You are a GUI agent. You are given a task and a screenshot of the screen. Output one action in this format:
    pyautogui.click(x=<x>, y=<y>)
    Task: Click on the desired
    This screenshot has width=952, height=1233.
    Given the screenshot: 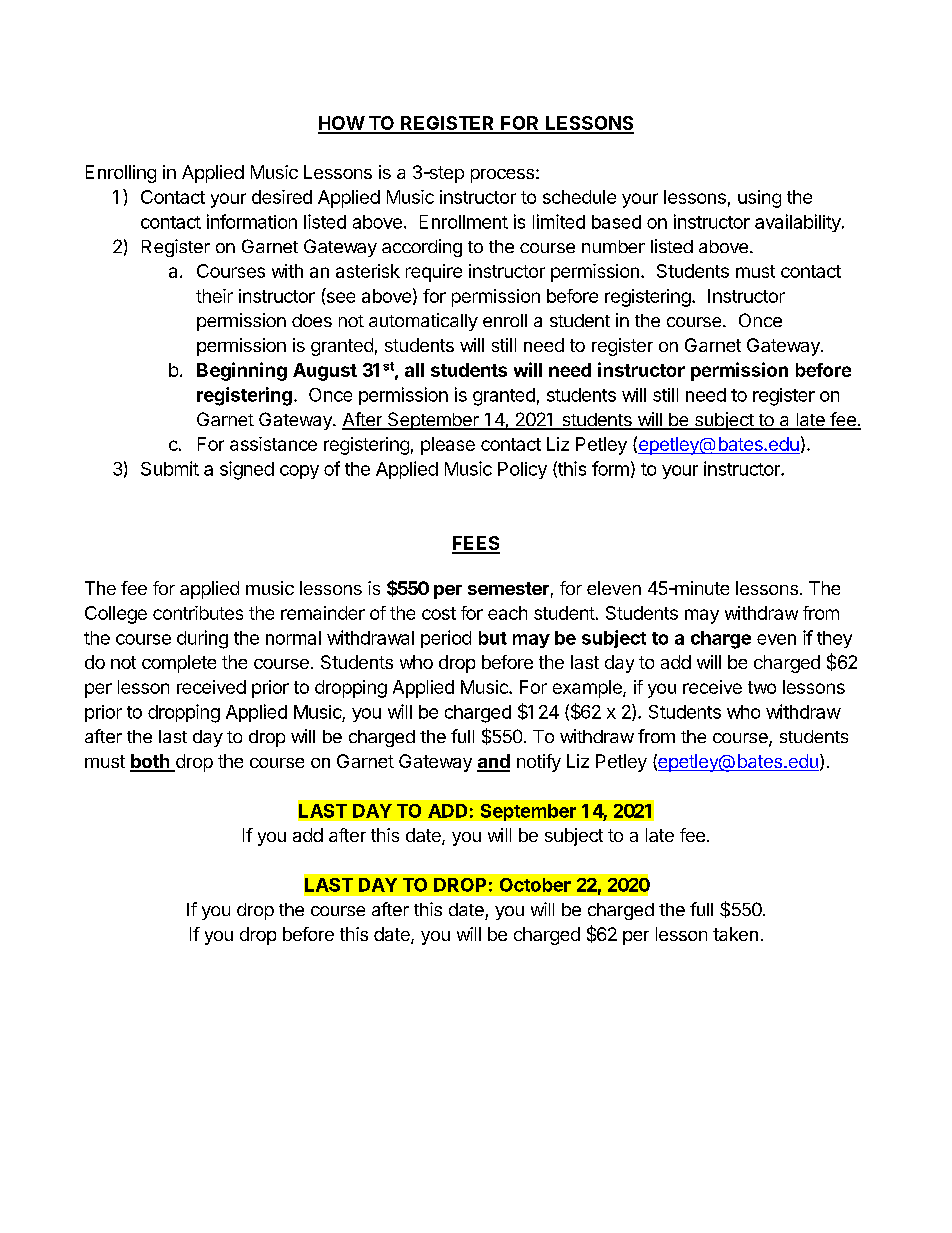 What is the action you would take?
    pyautogui.click(x=282, y=197)
